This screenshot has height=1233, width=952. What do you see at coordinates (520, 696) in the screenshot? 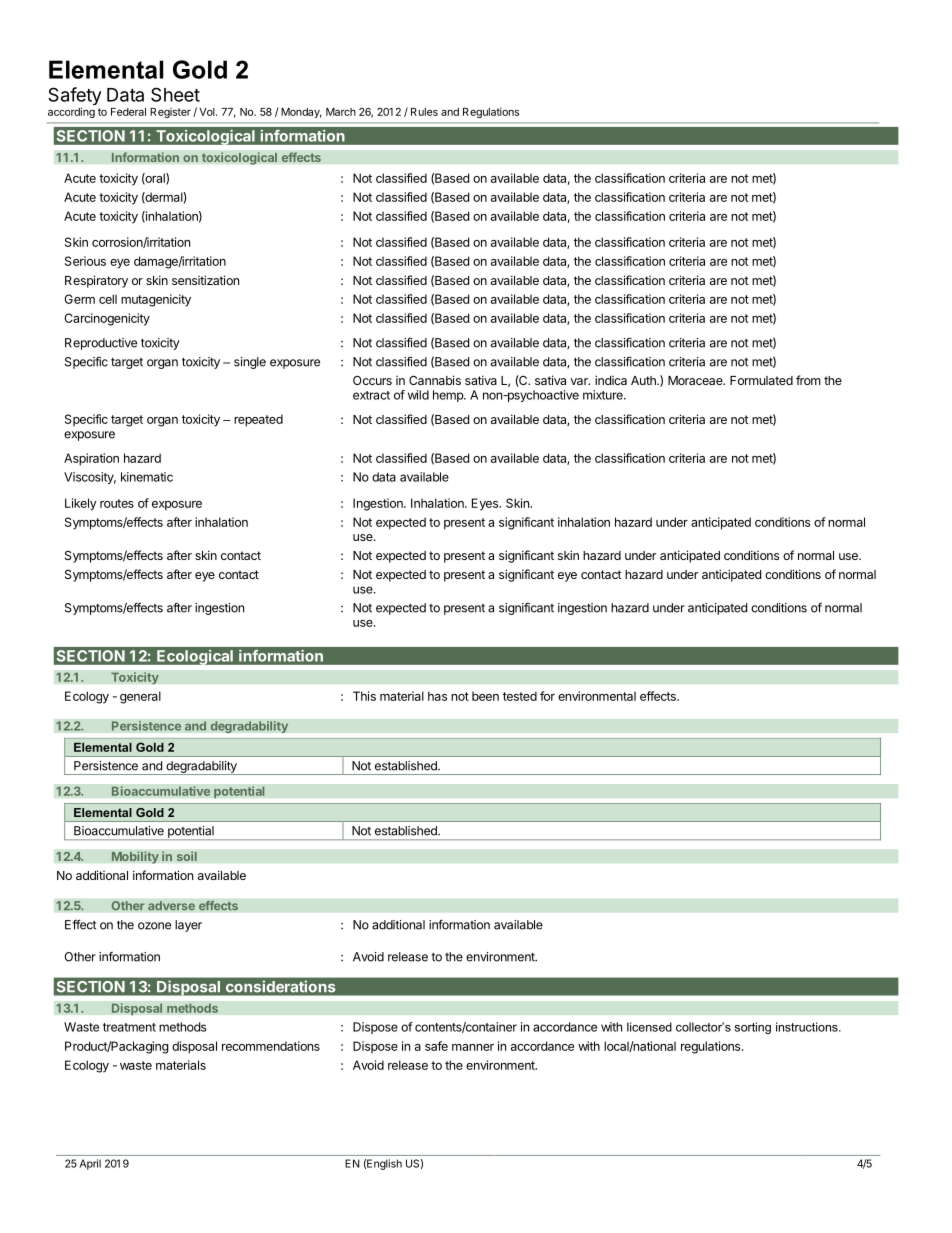
I see `tested` at bounding box center [520, 696].
